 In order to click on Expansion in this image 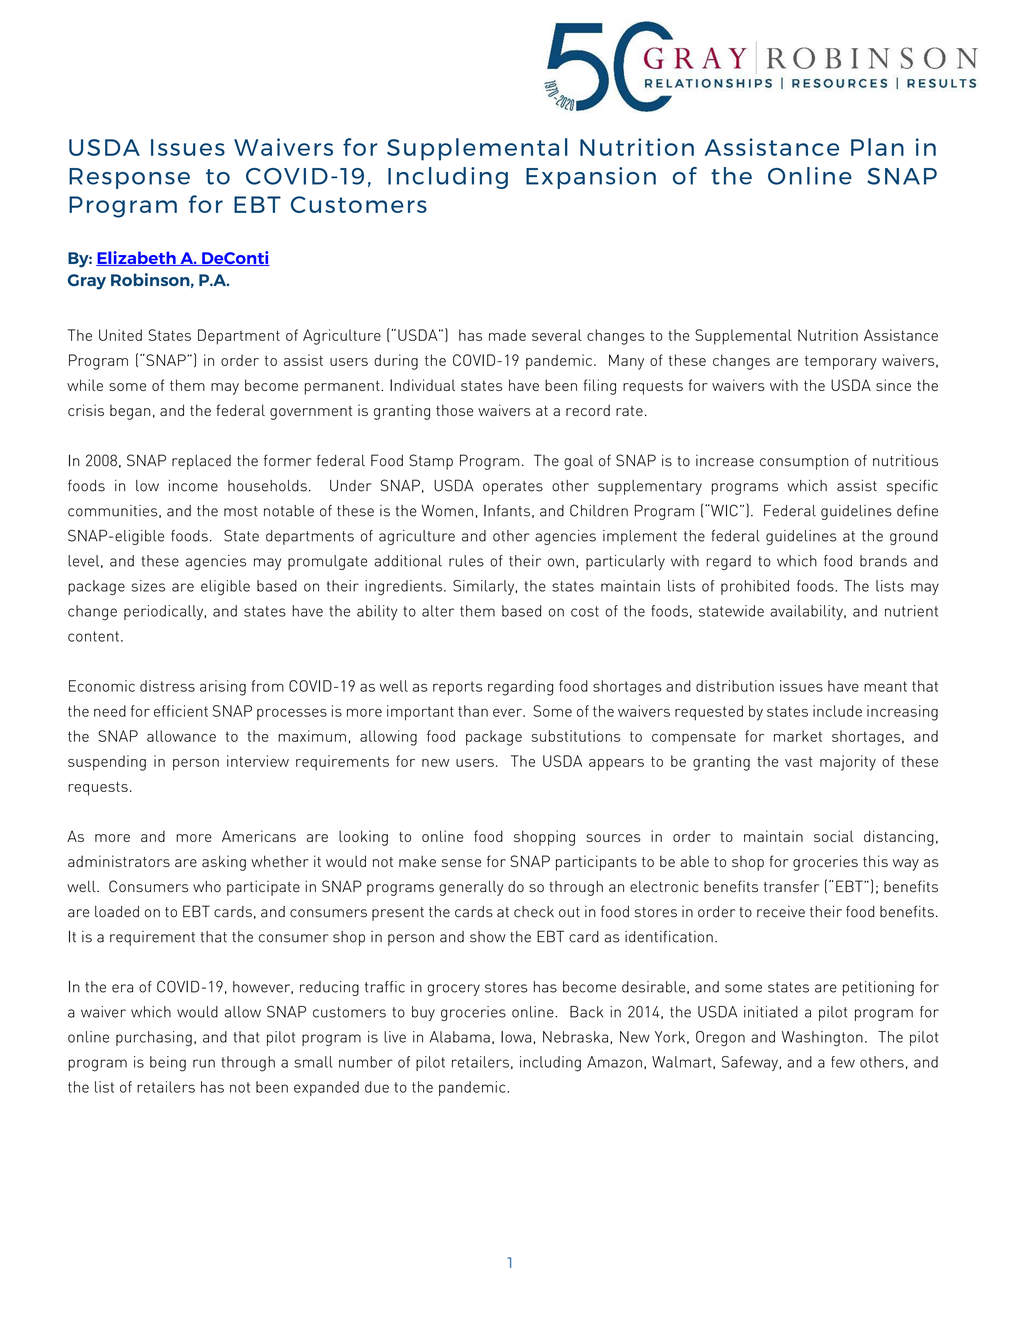, I will do `click(591, 178)`.
